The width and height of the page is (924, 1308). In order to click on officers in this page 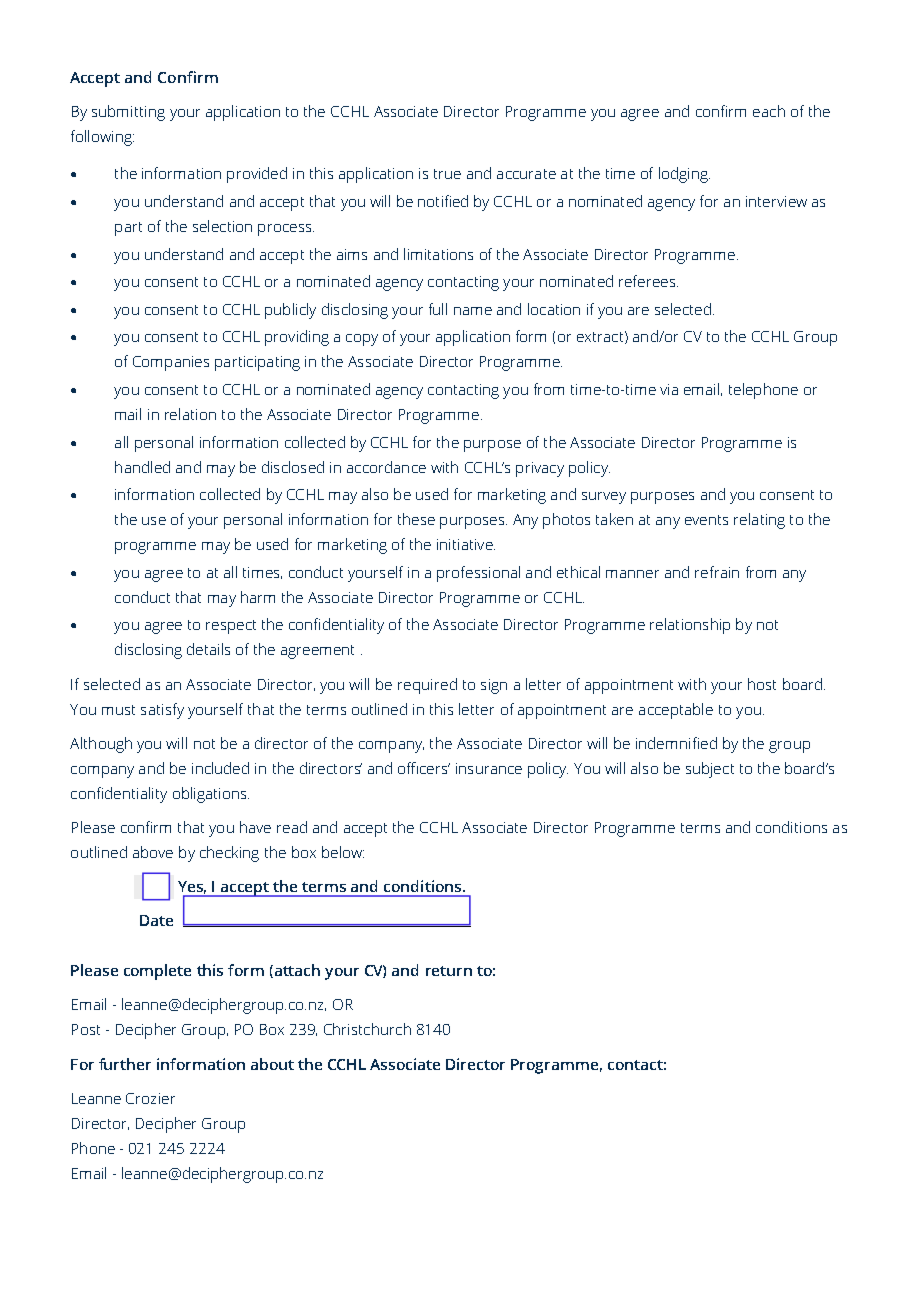, I will do `click(424, 768)`.
